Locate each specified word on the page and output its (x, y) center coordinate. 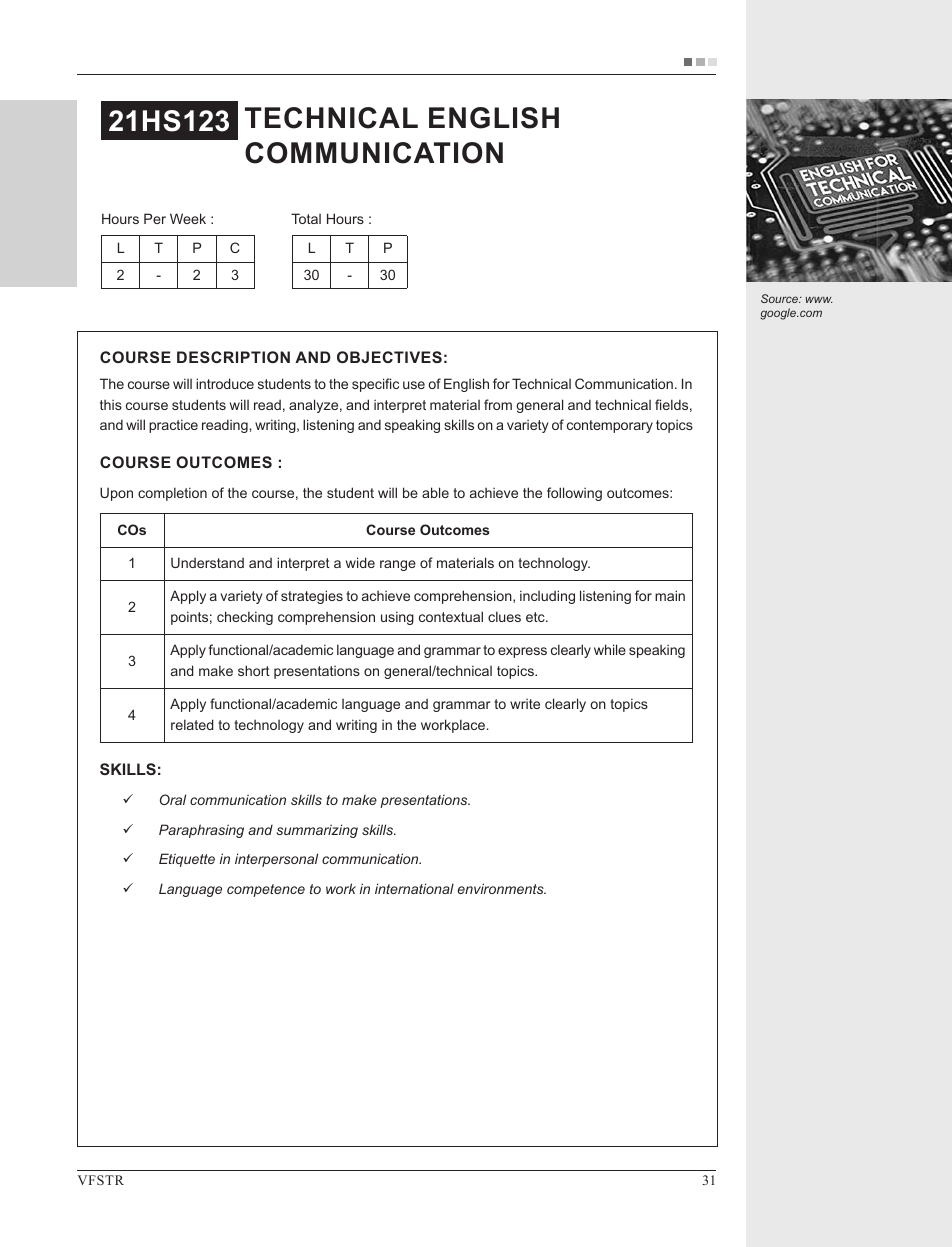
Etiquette (187, 860)
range (398, 565)
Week (188, 218)
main (670, 595)
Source (780, 298)
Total (306, 218)
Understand (207, 562)
